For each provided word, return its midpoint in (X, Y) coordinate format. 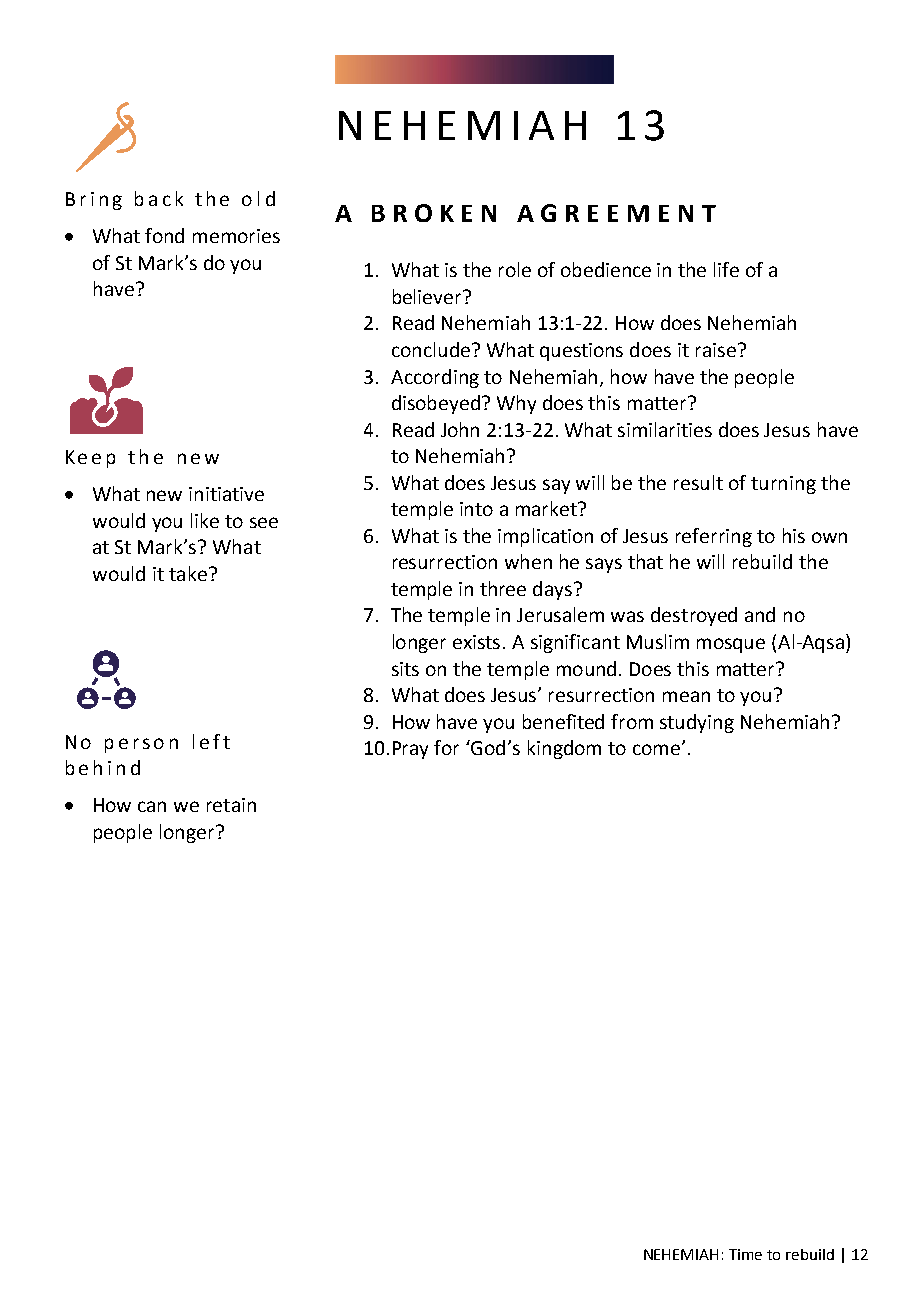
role (515, 269)
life (726, 269)
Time (745, 1254)
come (656, 749)
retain (231, 805)
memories (236, 236)
